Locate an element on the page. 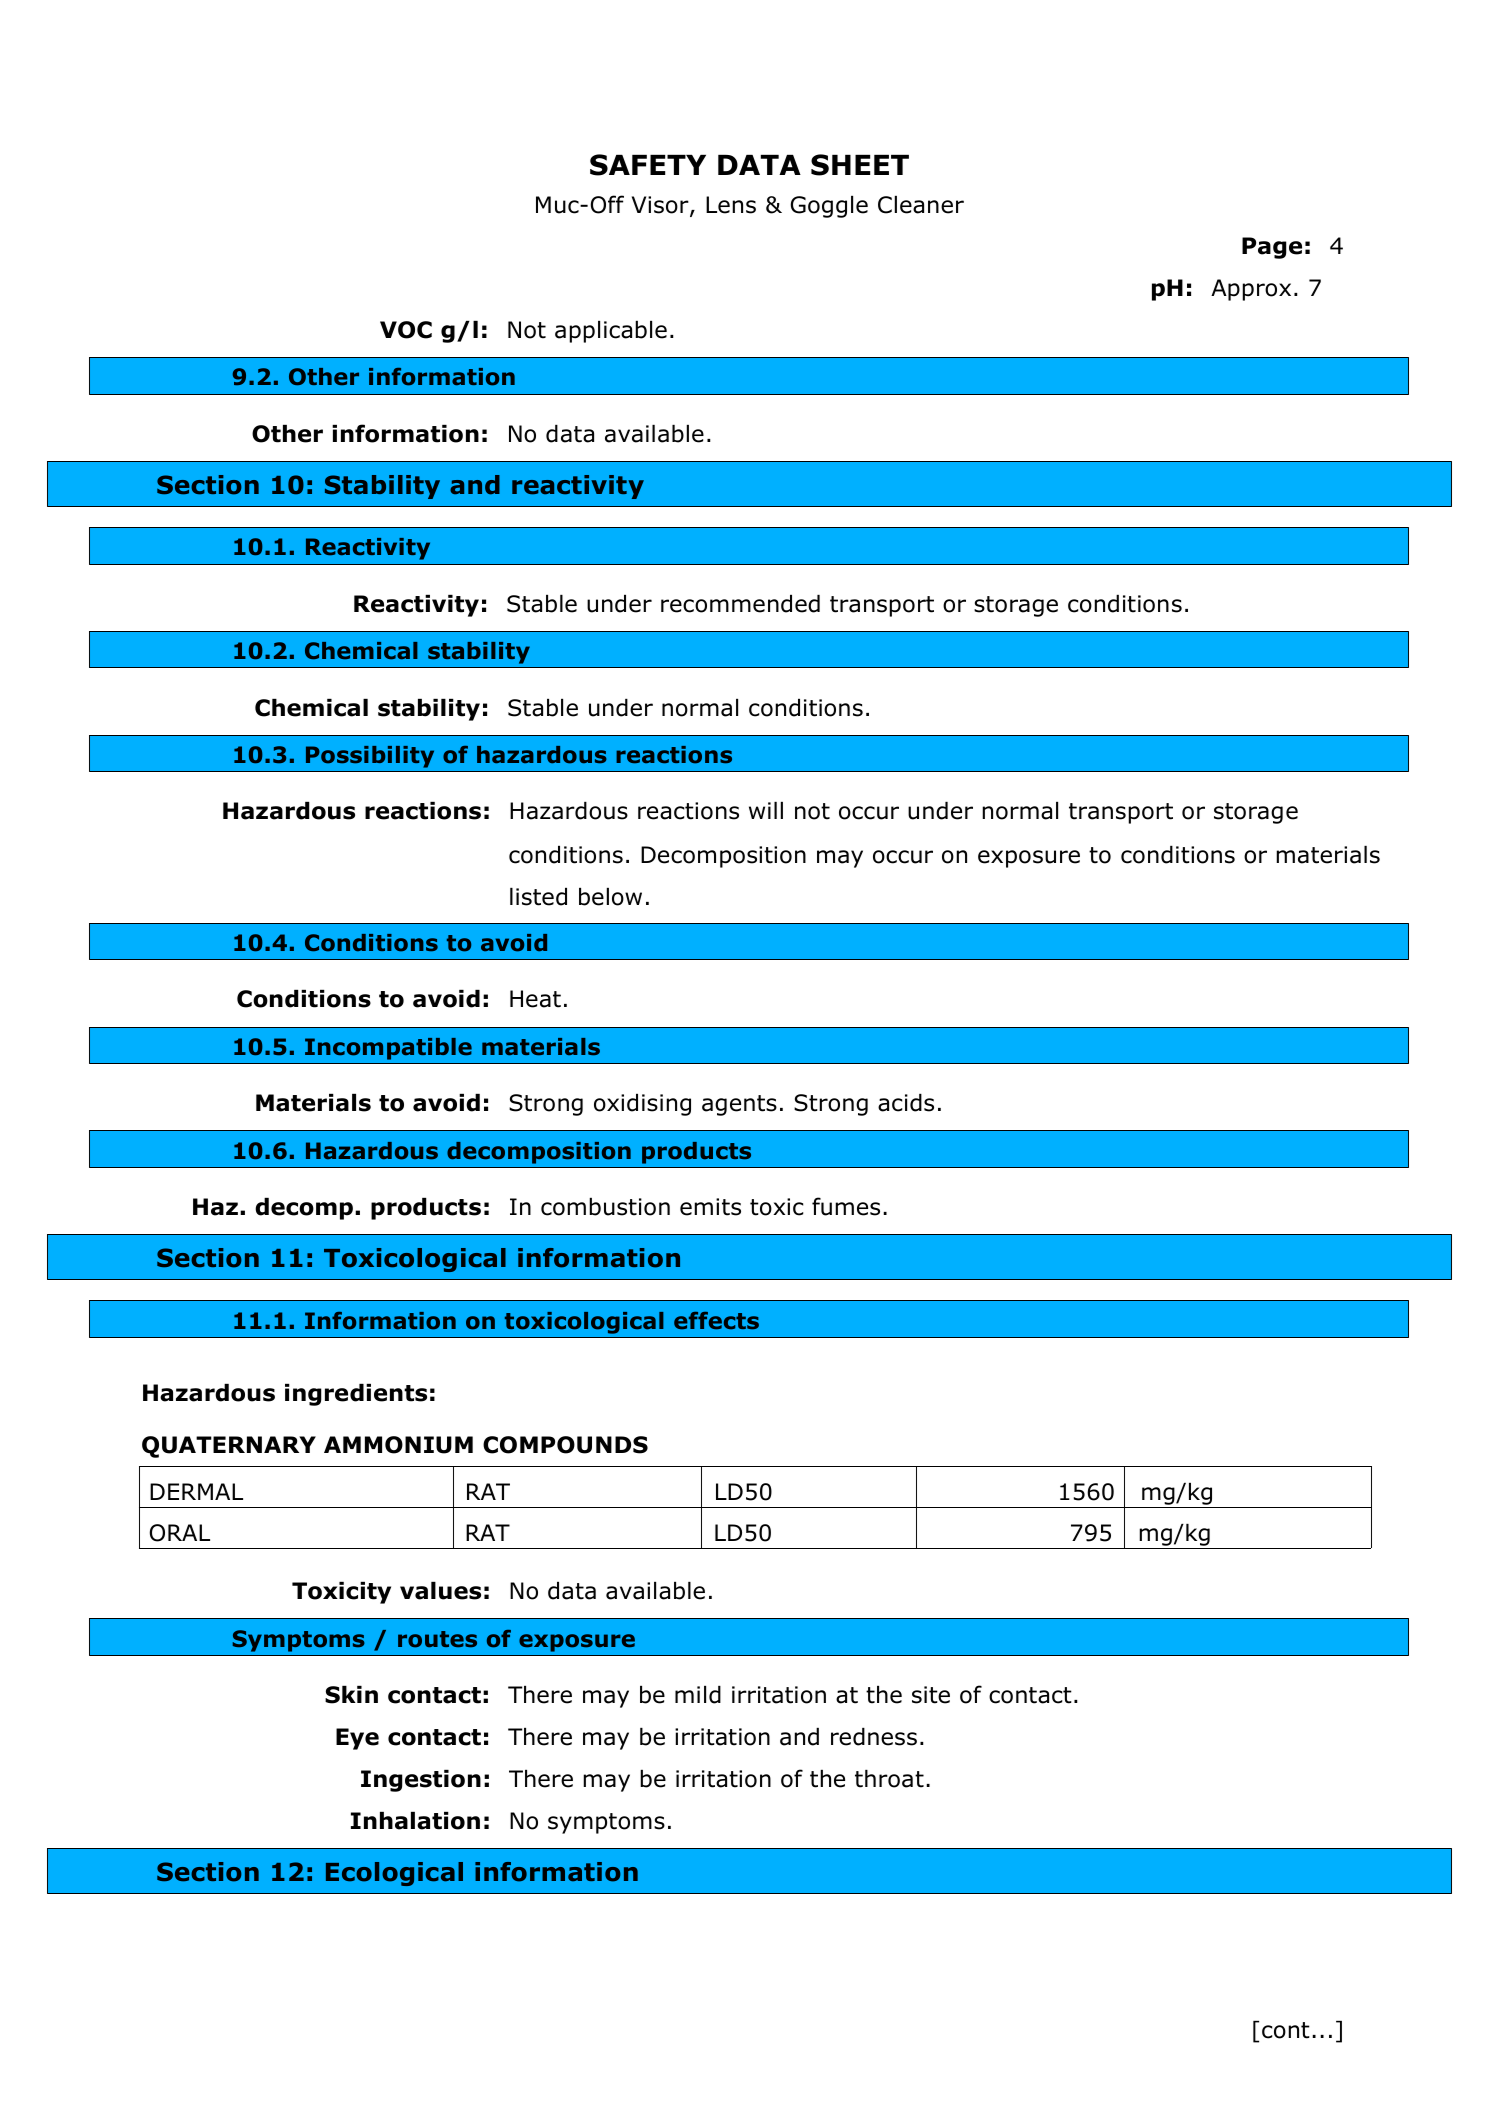 The width and height of the page is (1497, 2118). acids is located at coordinates (906, 1103).
